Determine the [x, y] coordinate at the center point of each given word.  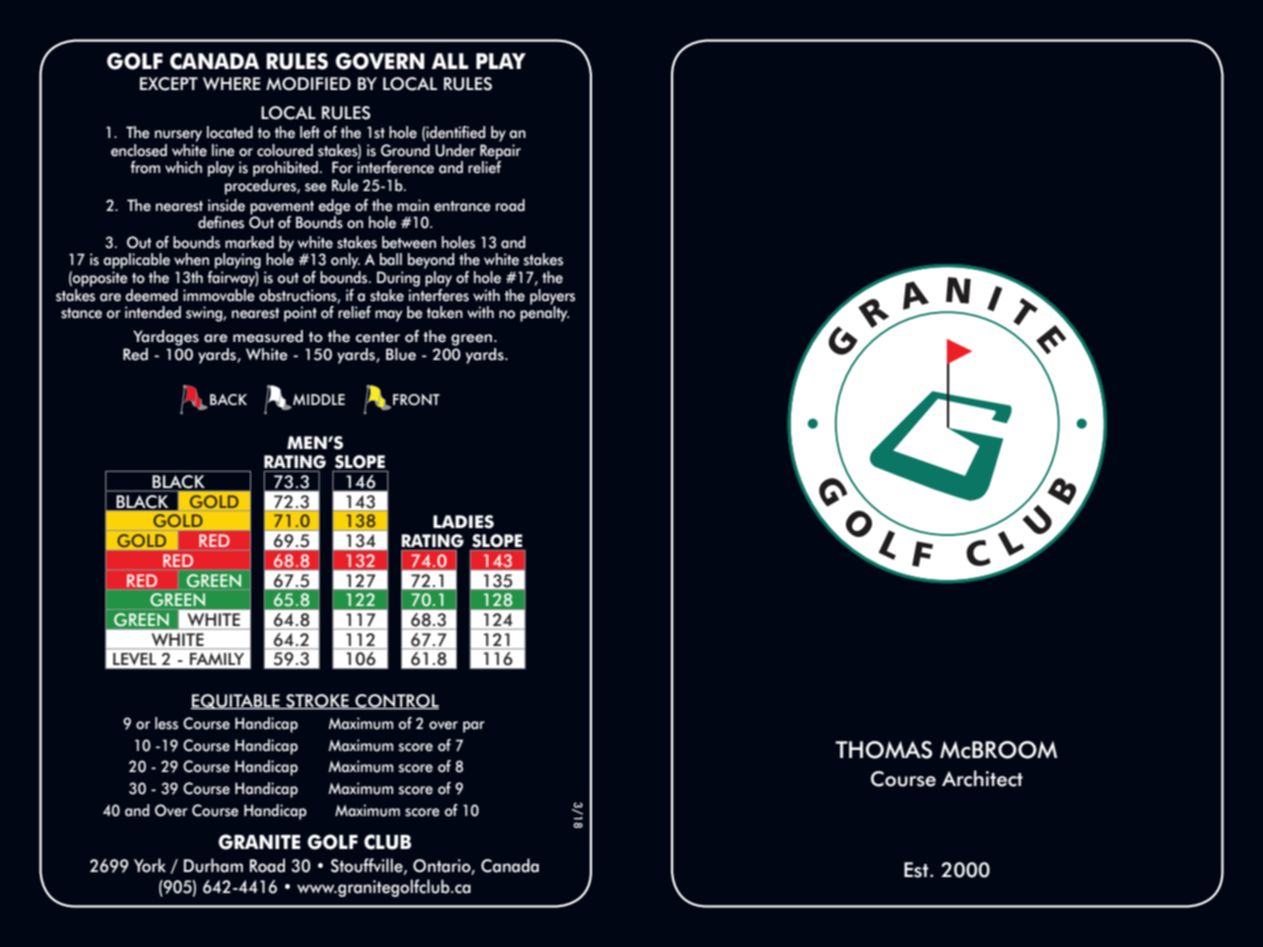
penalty [544, 313]
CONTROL [396, 701]
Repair [500, 153]
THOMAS [883, 750]
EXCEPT [169, 84]
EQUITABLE [236, 701]
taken [444, 312]
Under [455, 150]
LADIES [463, 522]
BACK [228, 399]
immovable [220, 294]
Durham [213, 865]
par [474, 727]
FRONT [416, 399]
